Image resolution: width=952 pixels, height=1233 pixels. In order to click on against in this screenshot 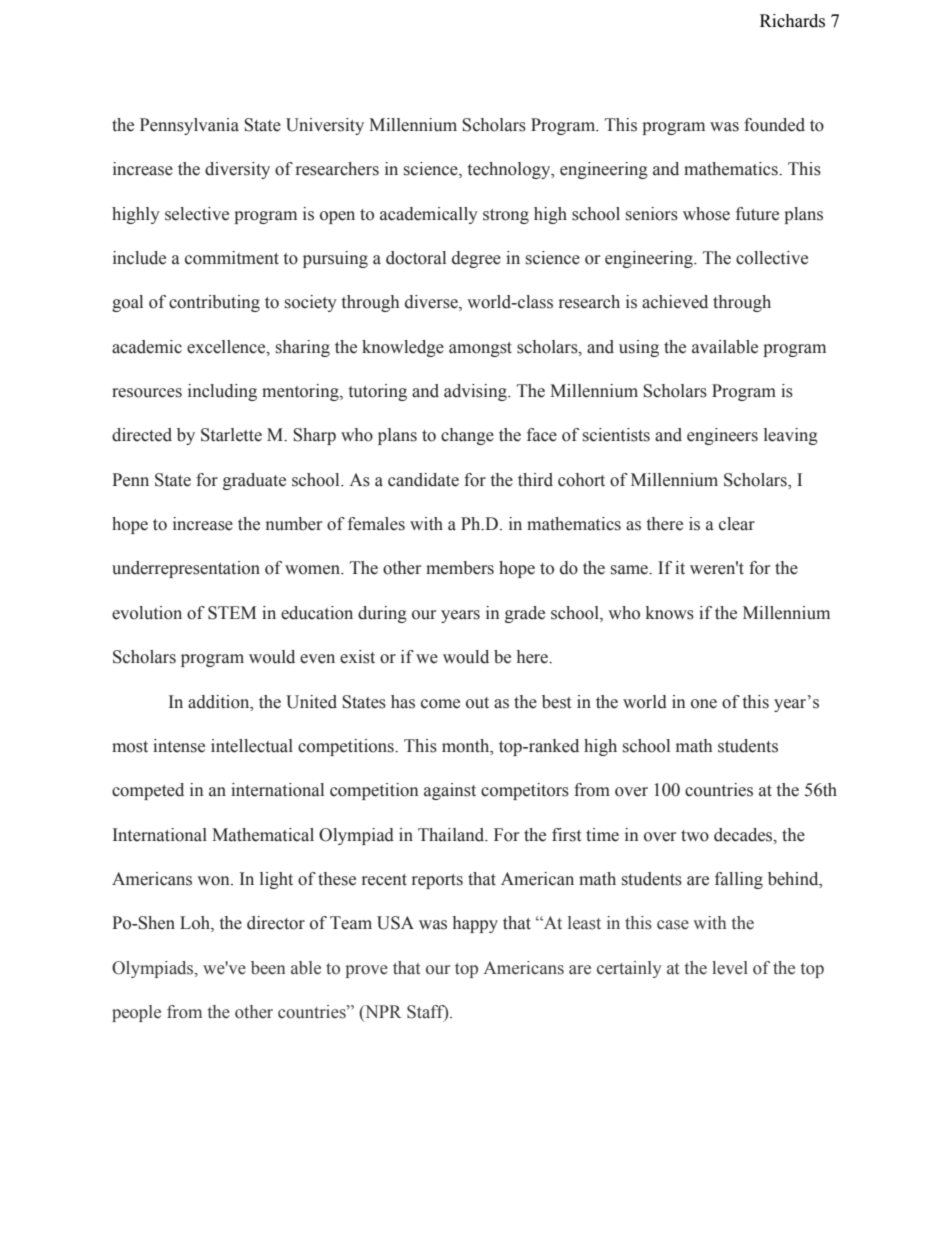, I will do `click(450, 791)`.
